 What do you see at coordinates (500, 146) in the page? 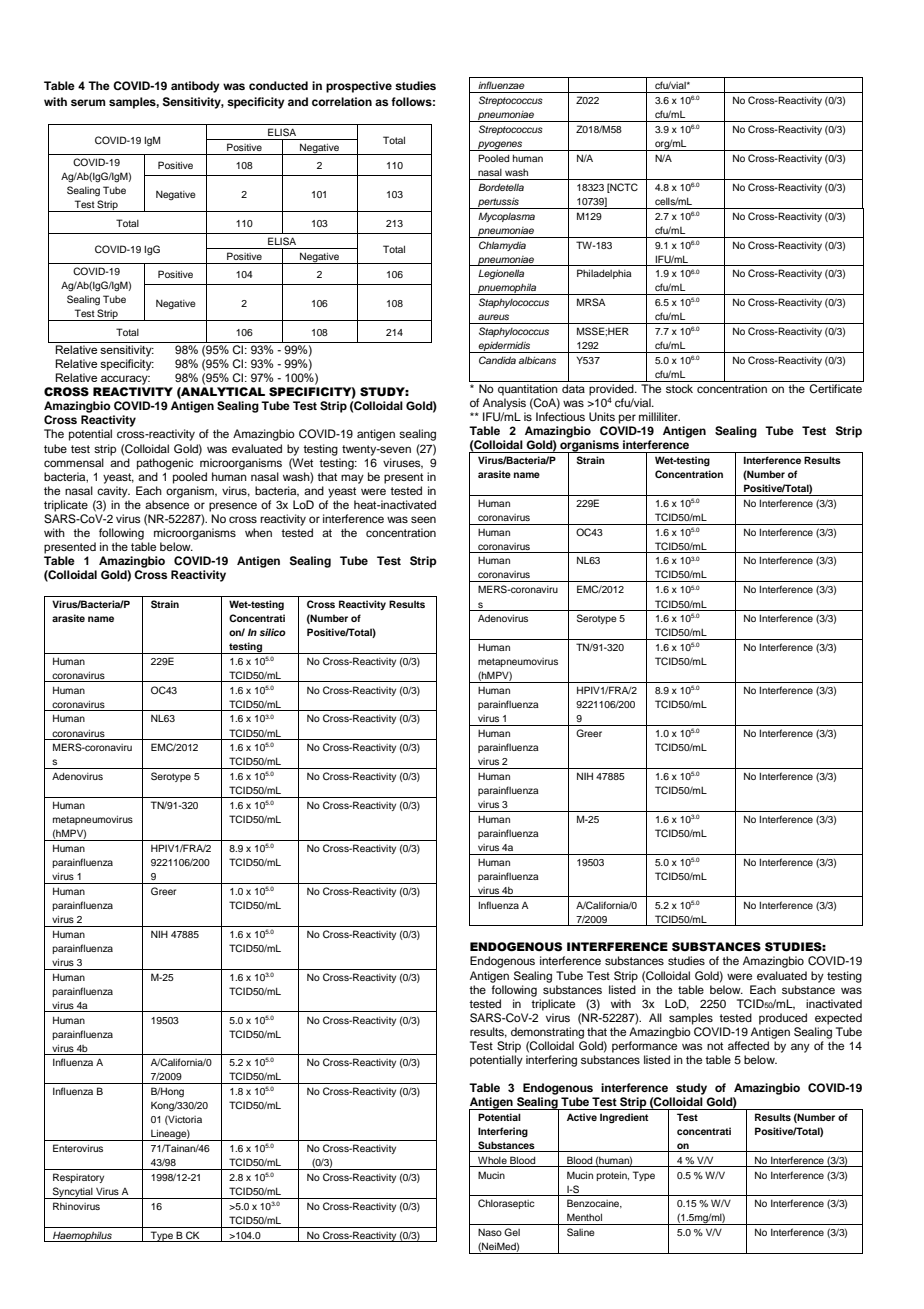
I see `pyogenes` at bounding box center [500, 146].
